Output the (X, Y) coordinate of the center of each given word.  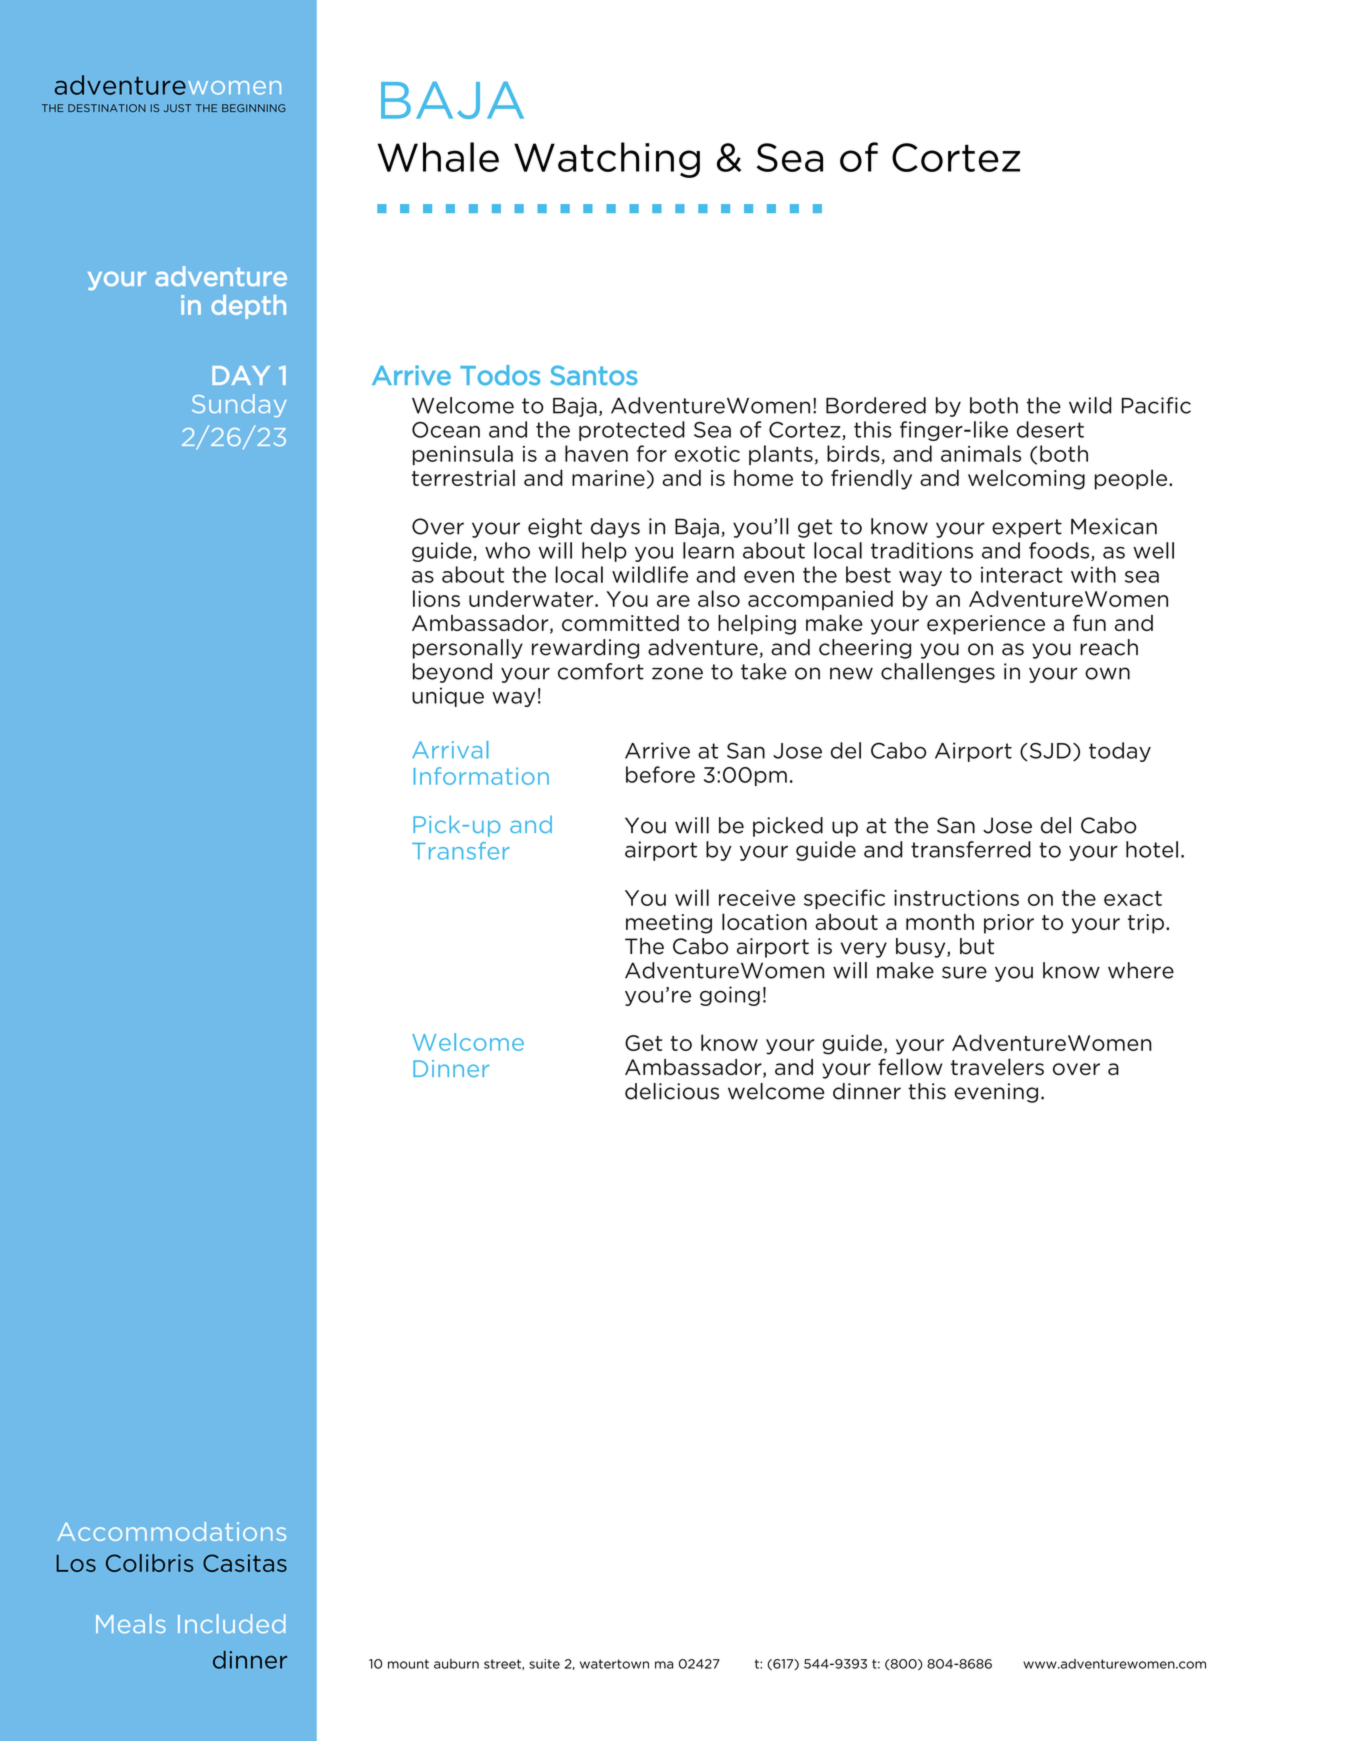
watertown (614, 1664)
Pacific (1156, 405)
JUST (177, 108)
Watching (607, 160)
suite (544, 1664)
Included (232, 1623)
